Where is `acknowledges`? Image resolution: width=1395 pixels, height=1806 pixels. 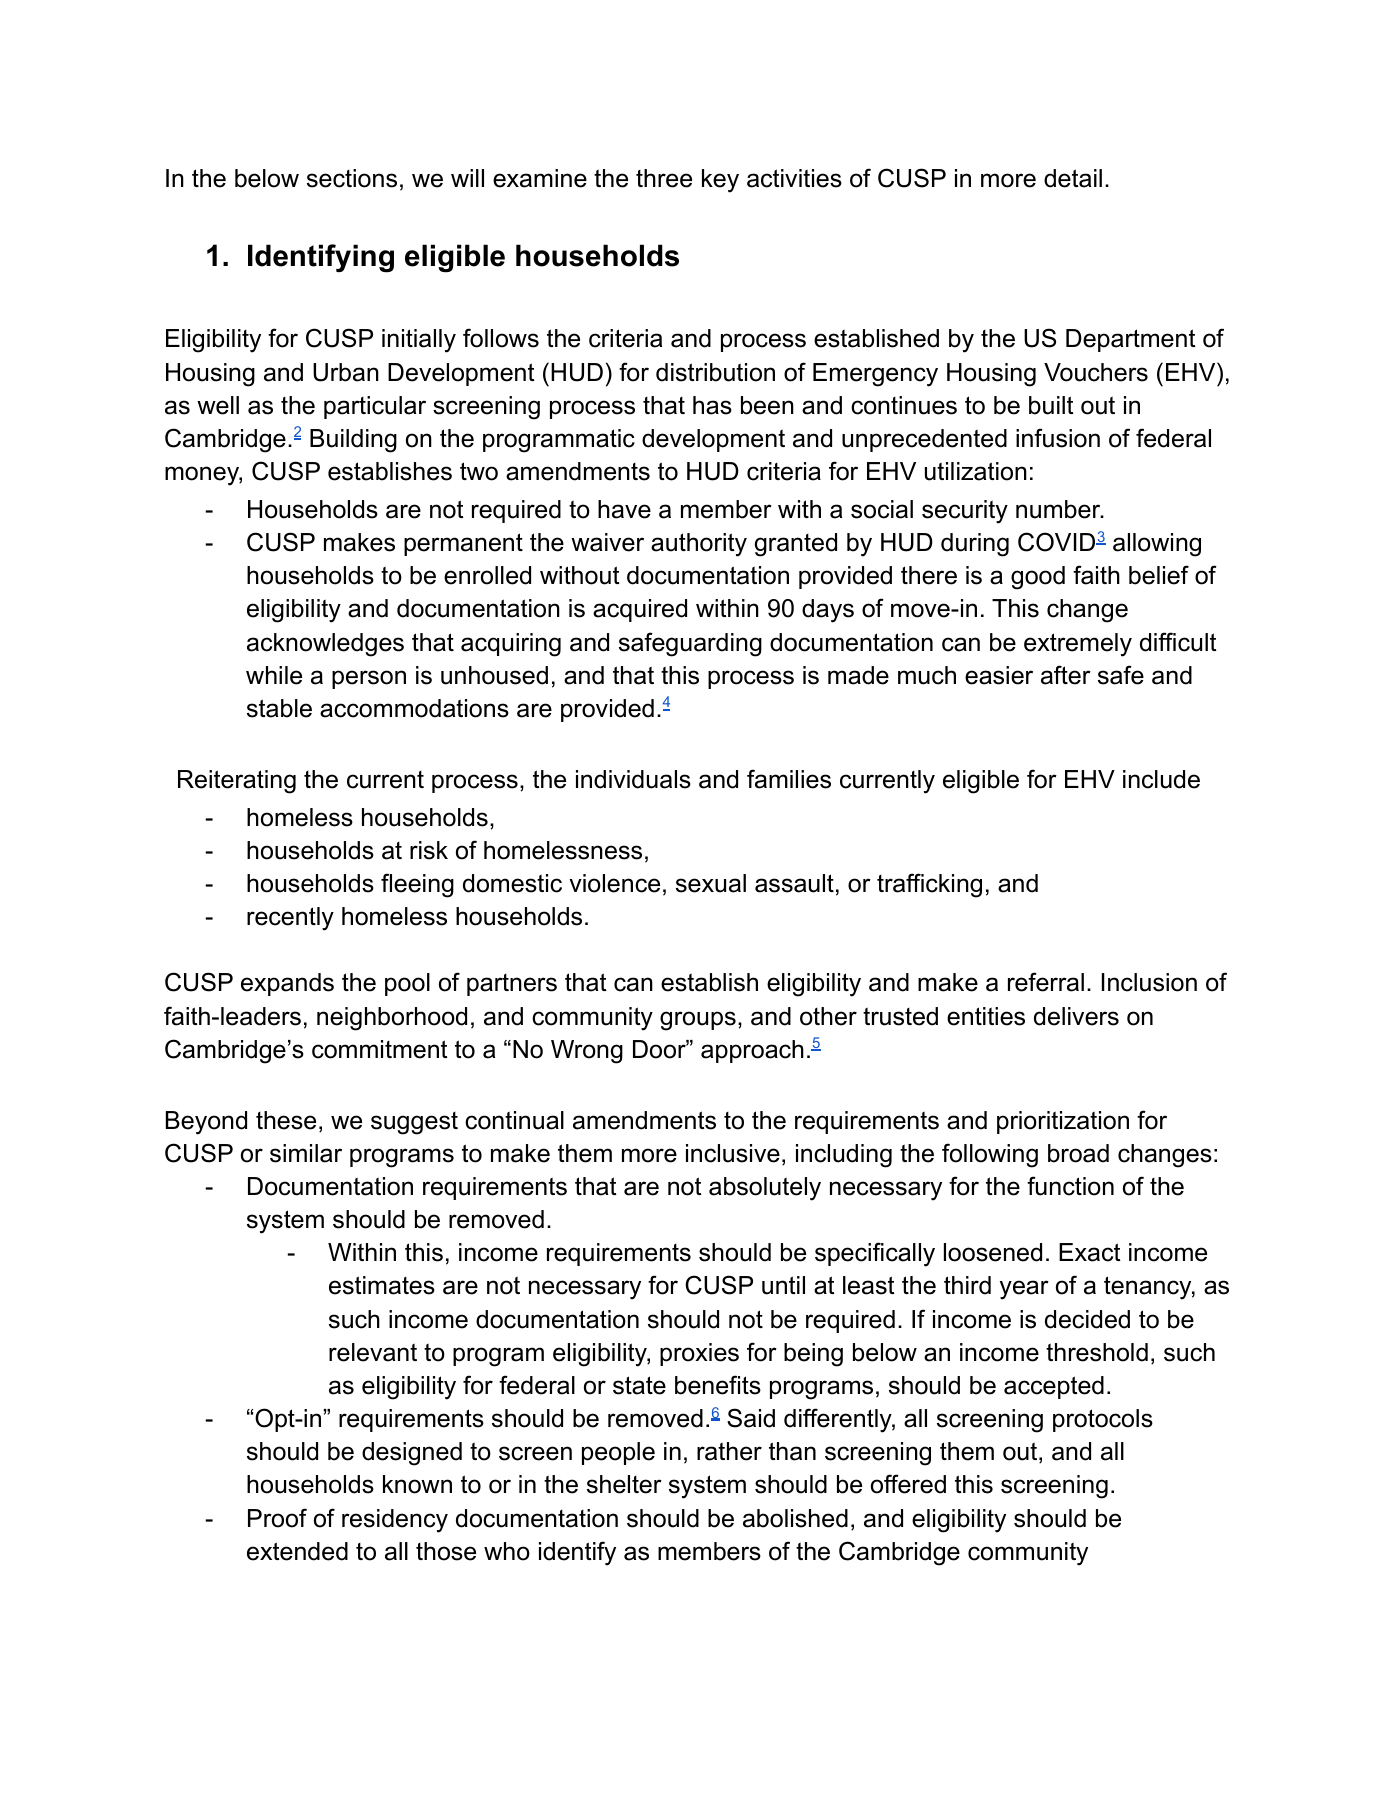
acknowledges is located at coordinates (325, 645).
